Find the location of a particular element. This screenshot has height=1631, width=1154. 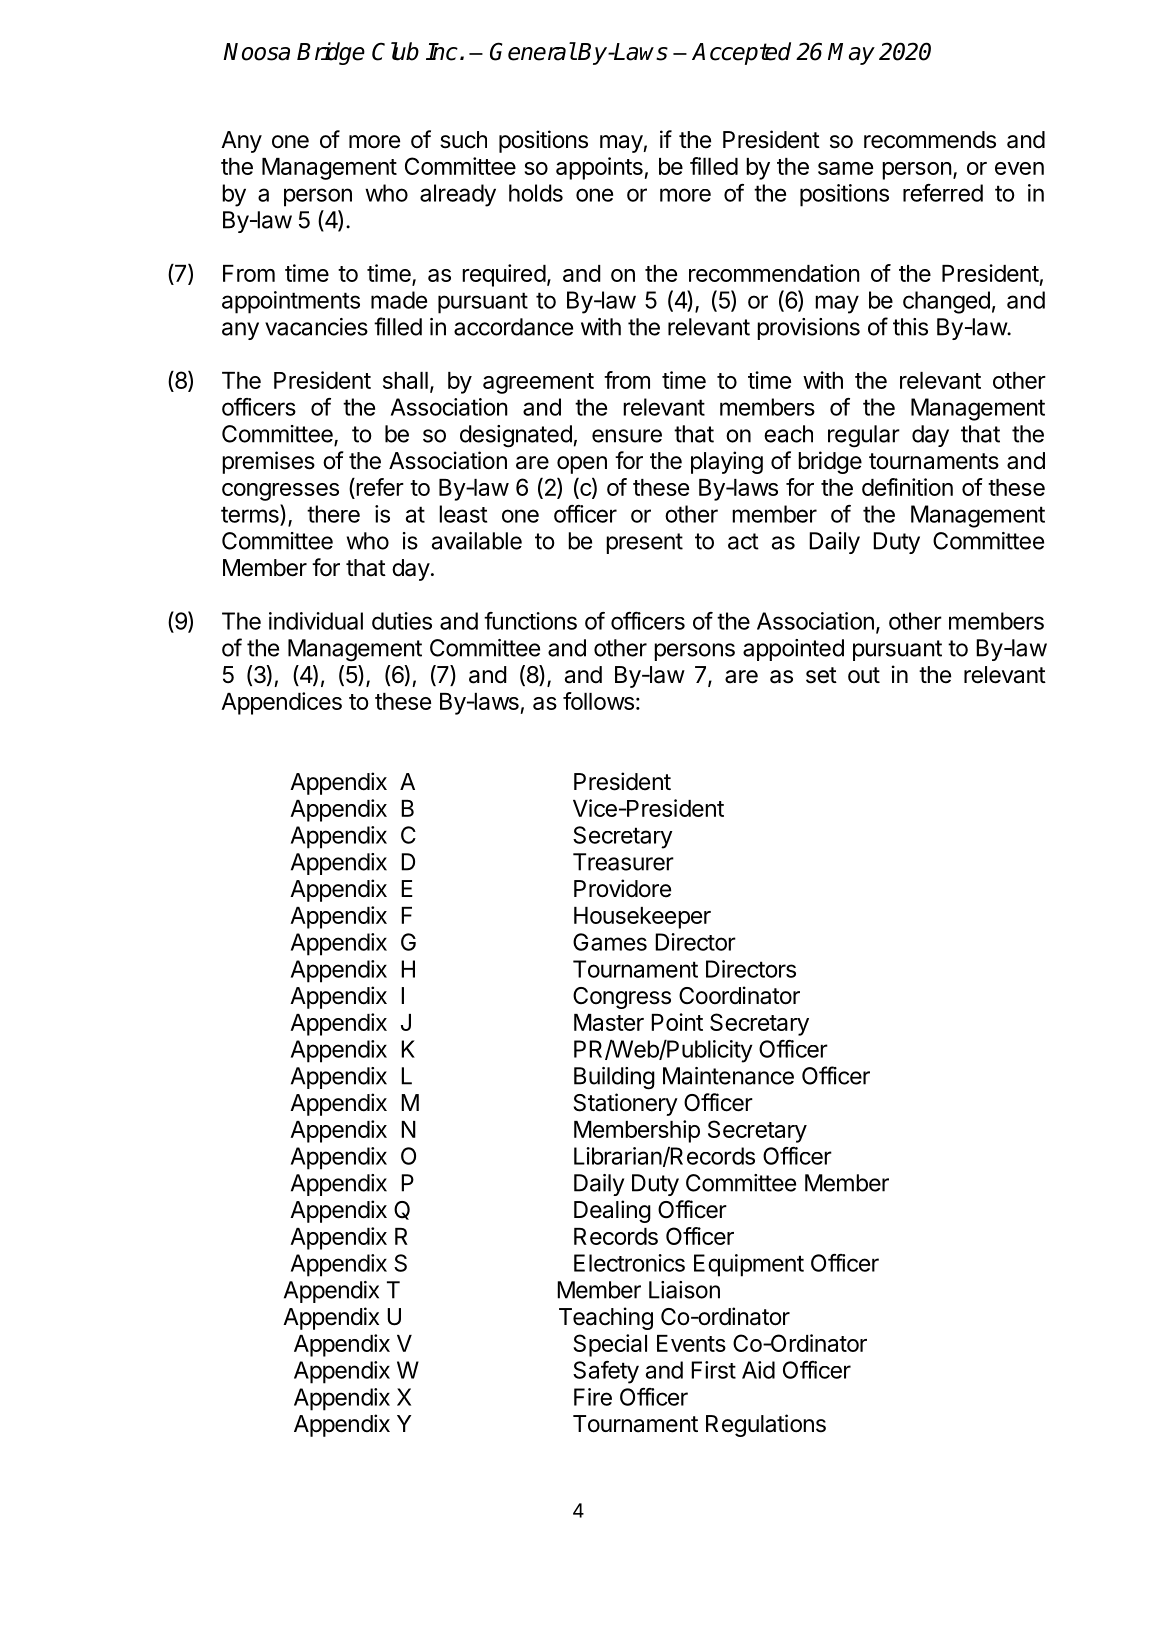

out is located at coordinates (864, 675).
